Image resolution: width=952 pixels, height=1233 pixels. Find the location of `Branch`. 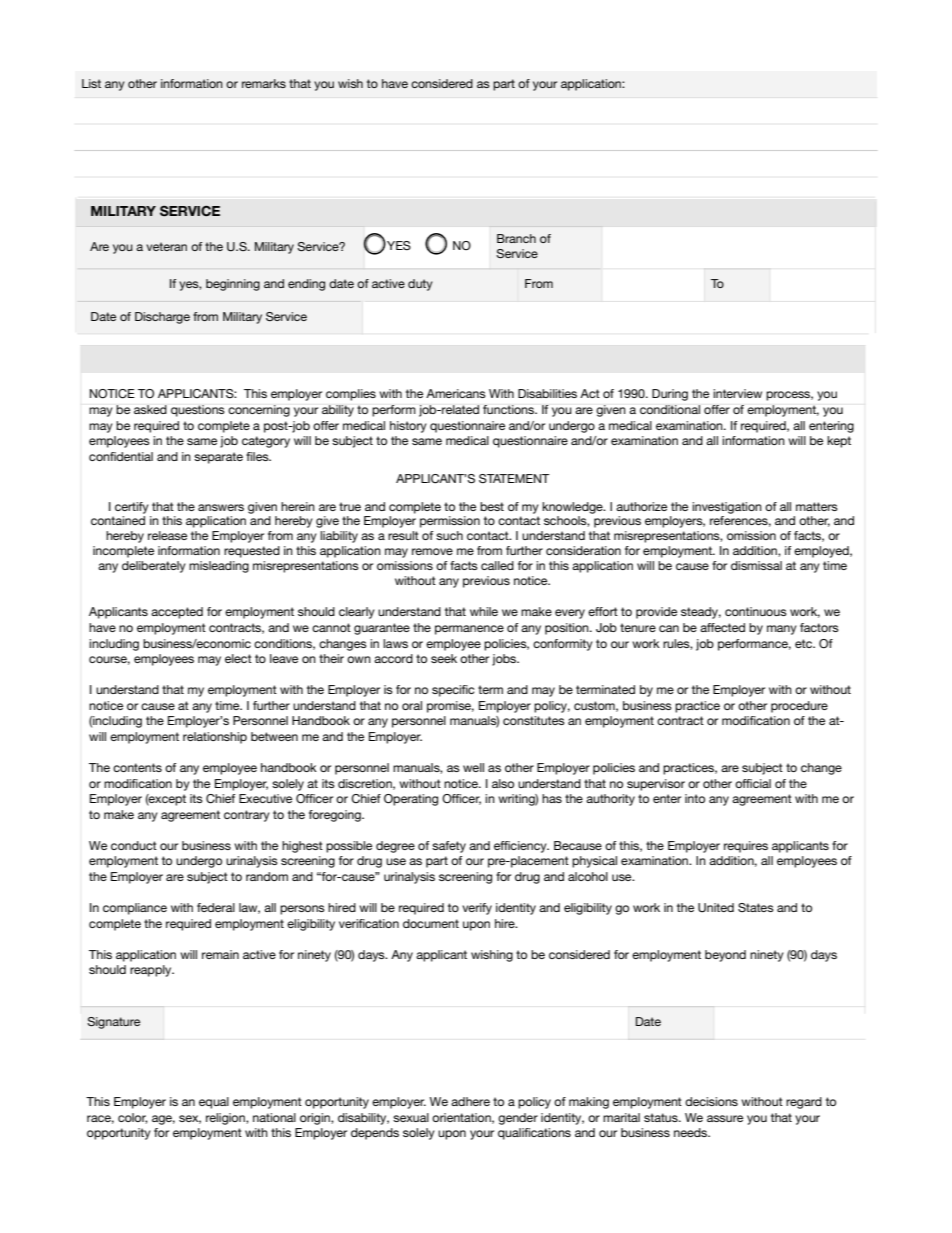

Branch is located at coordinates (516, 238).
